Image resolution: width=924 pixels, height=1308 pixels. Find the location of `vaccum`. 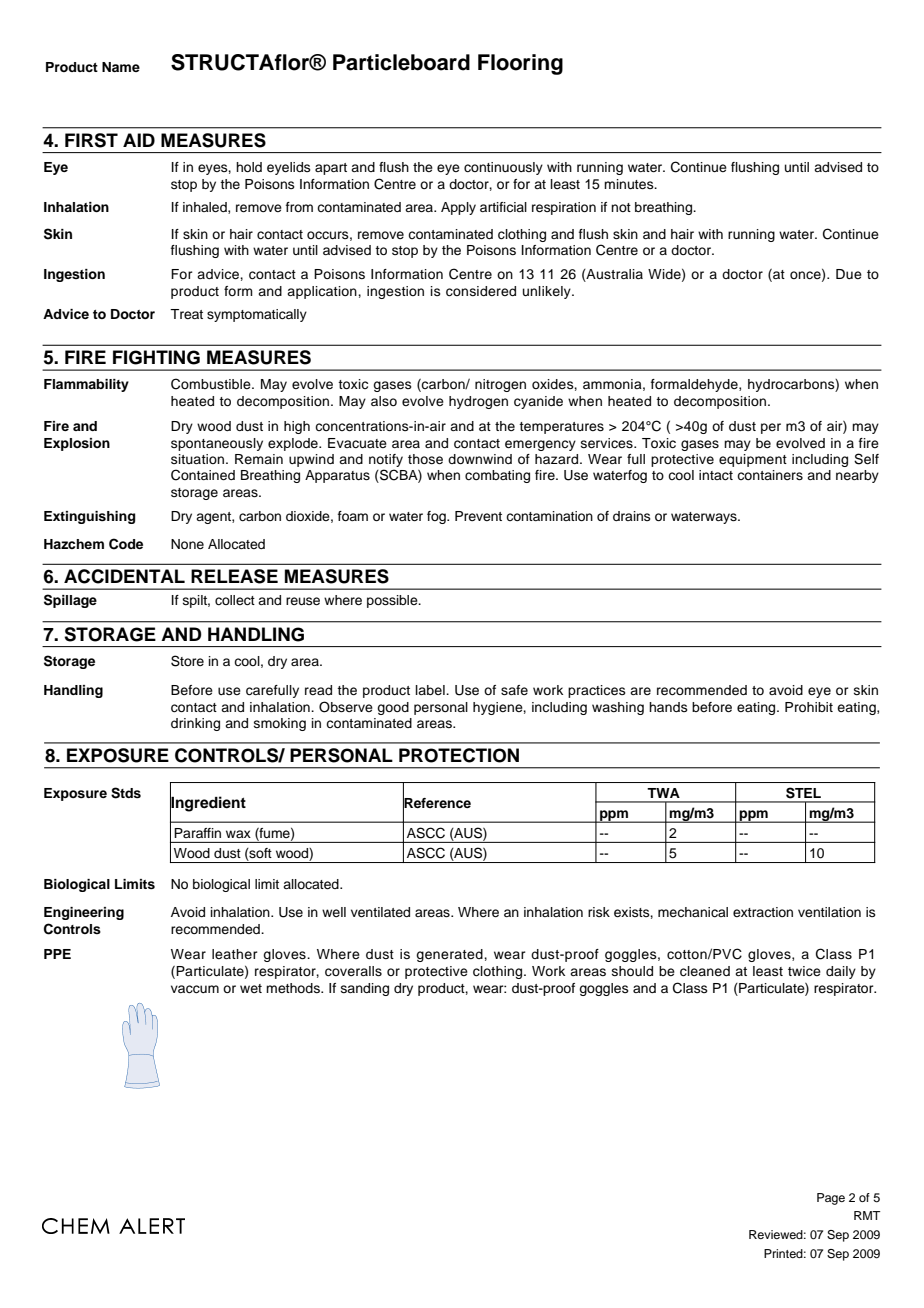

vaccum is located at coordinates (195, 989).
